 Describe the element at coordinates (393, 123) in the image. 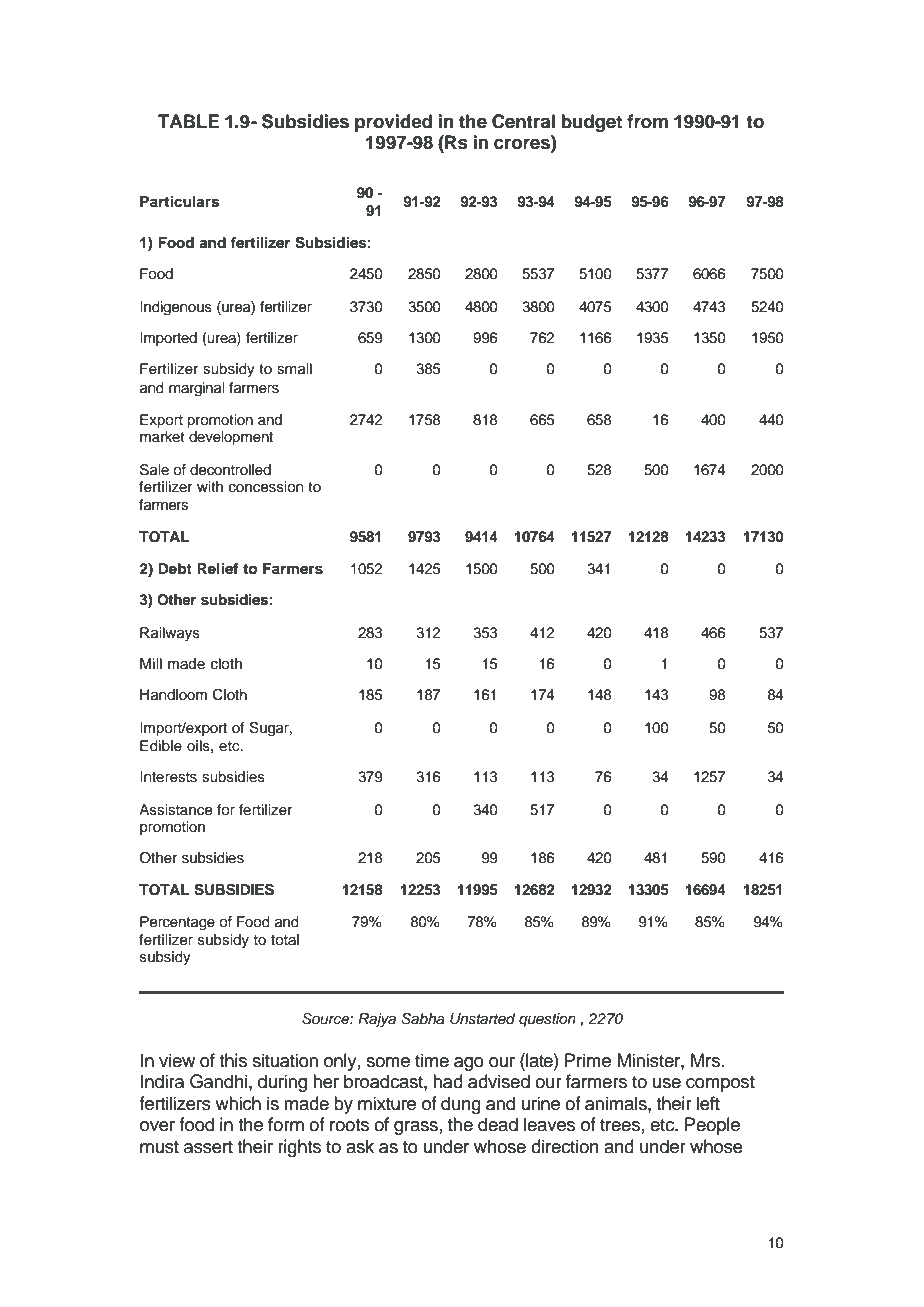

I see `provided` at that location.
